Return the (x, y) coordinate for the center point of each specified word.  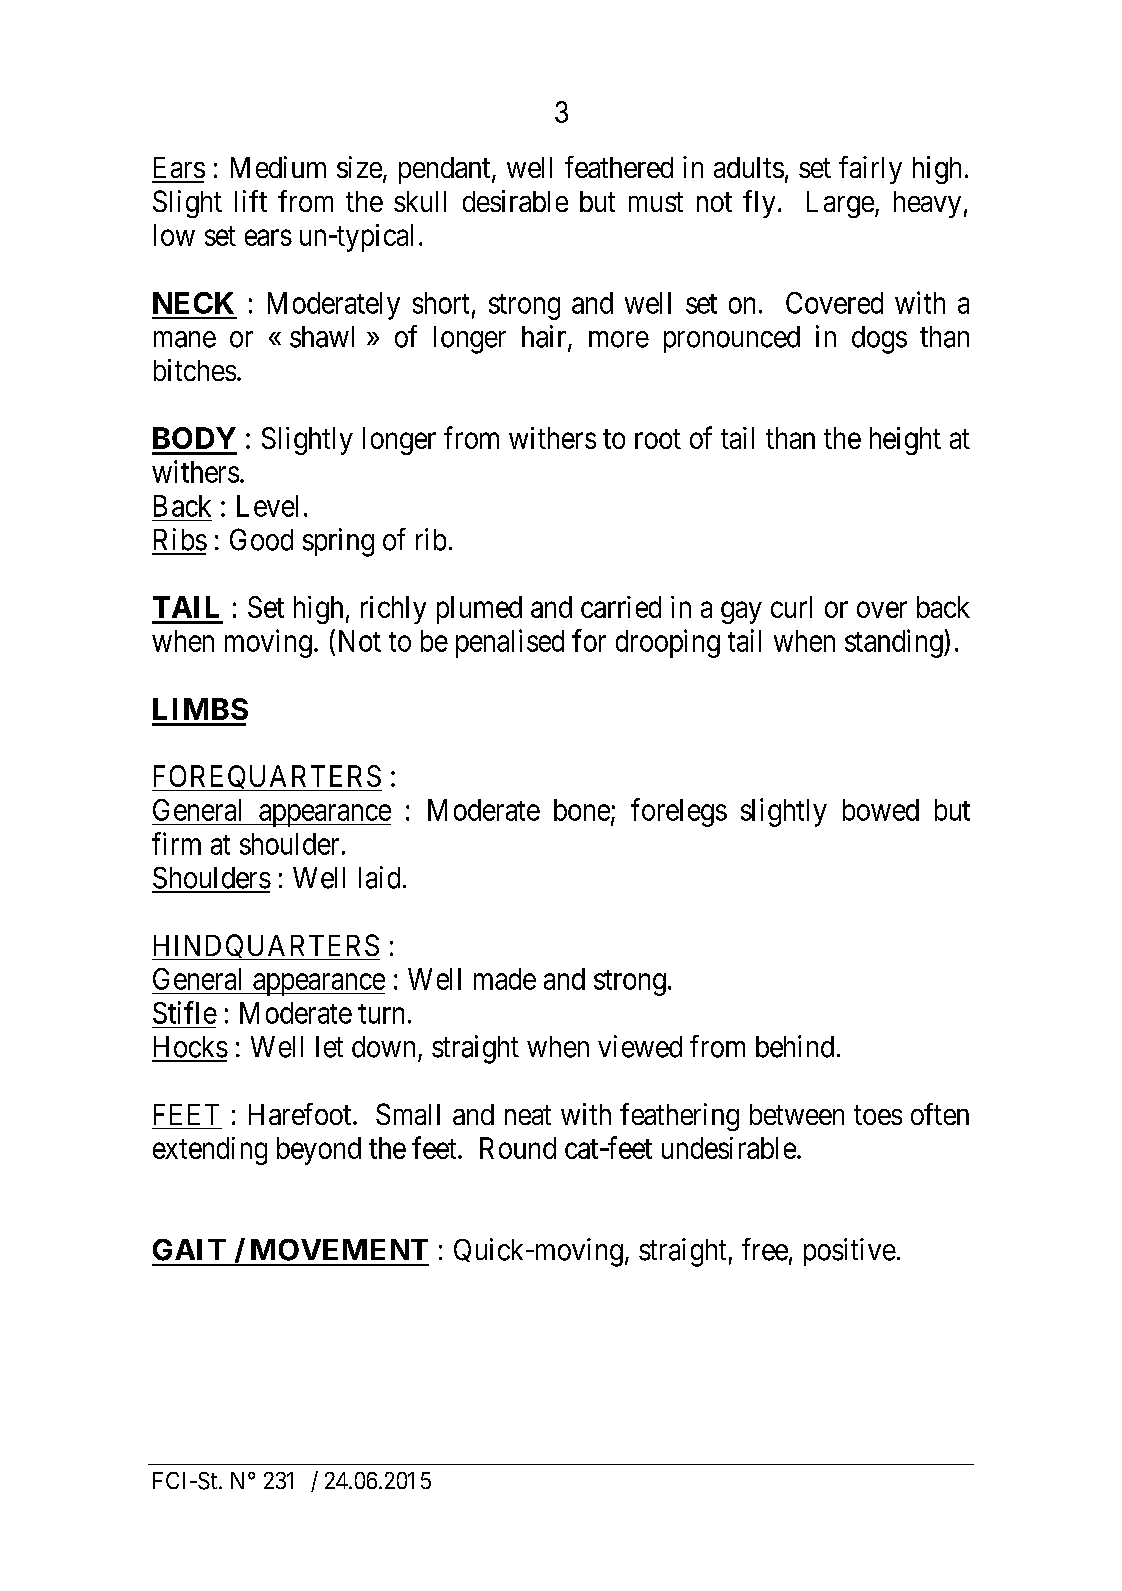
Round (518, 1148)
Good (261, 539)
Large (840, 204)
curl (791, 607)
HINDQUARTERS (266, 947)
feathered (619, 167)
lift (251, 201)
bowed (881, 810)
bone (582, 810)
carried (621, 607)
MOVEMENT (339, 1250)
